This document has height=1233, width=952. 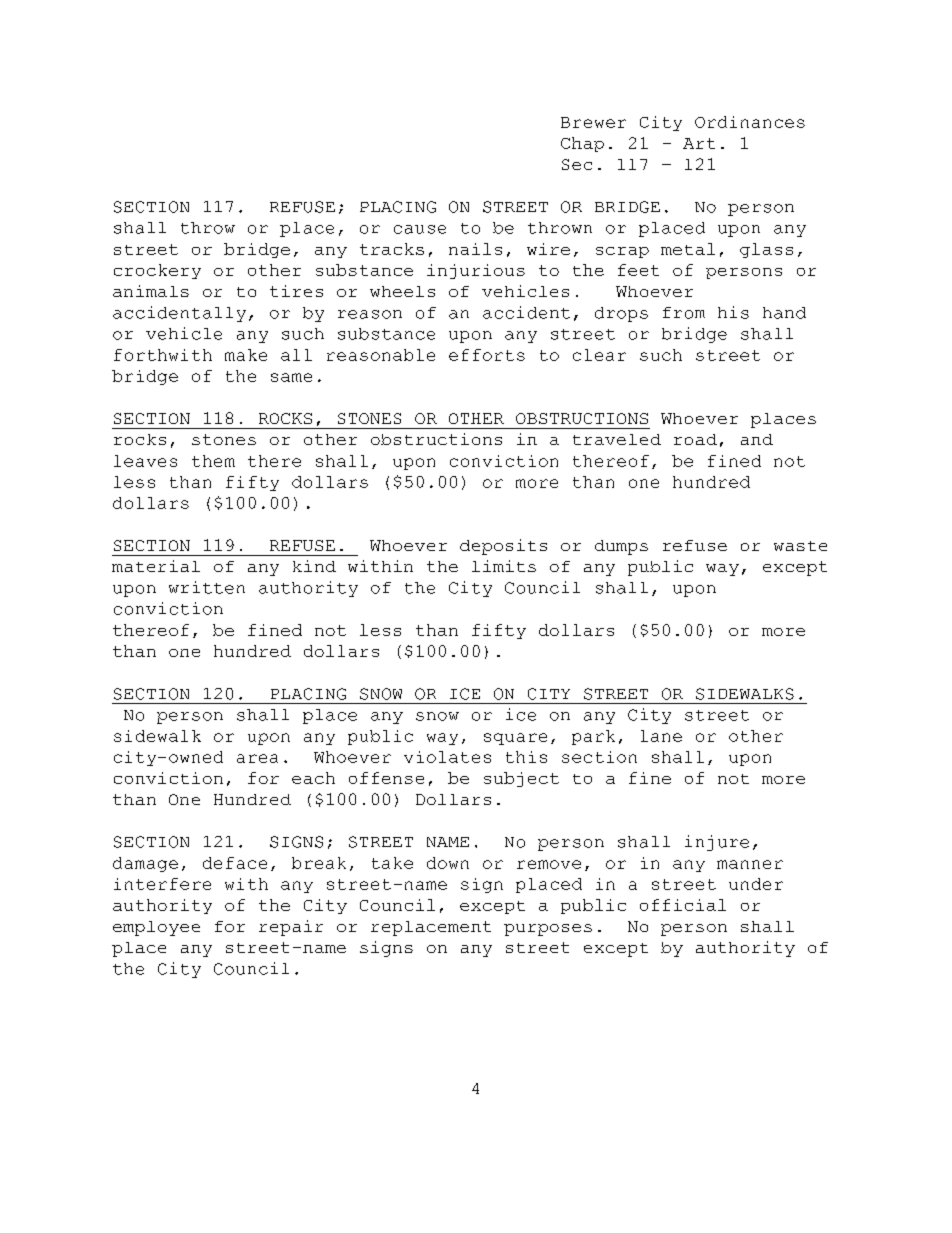 What do you see at coordinates (487, 355) in the document?
I see `efforts` at bounding box center [487, 355].
